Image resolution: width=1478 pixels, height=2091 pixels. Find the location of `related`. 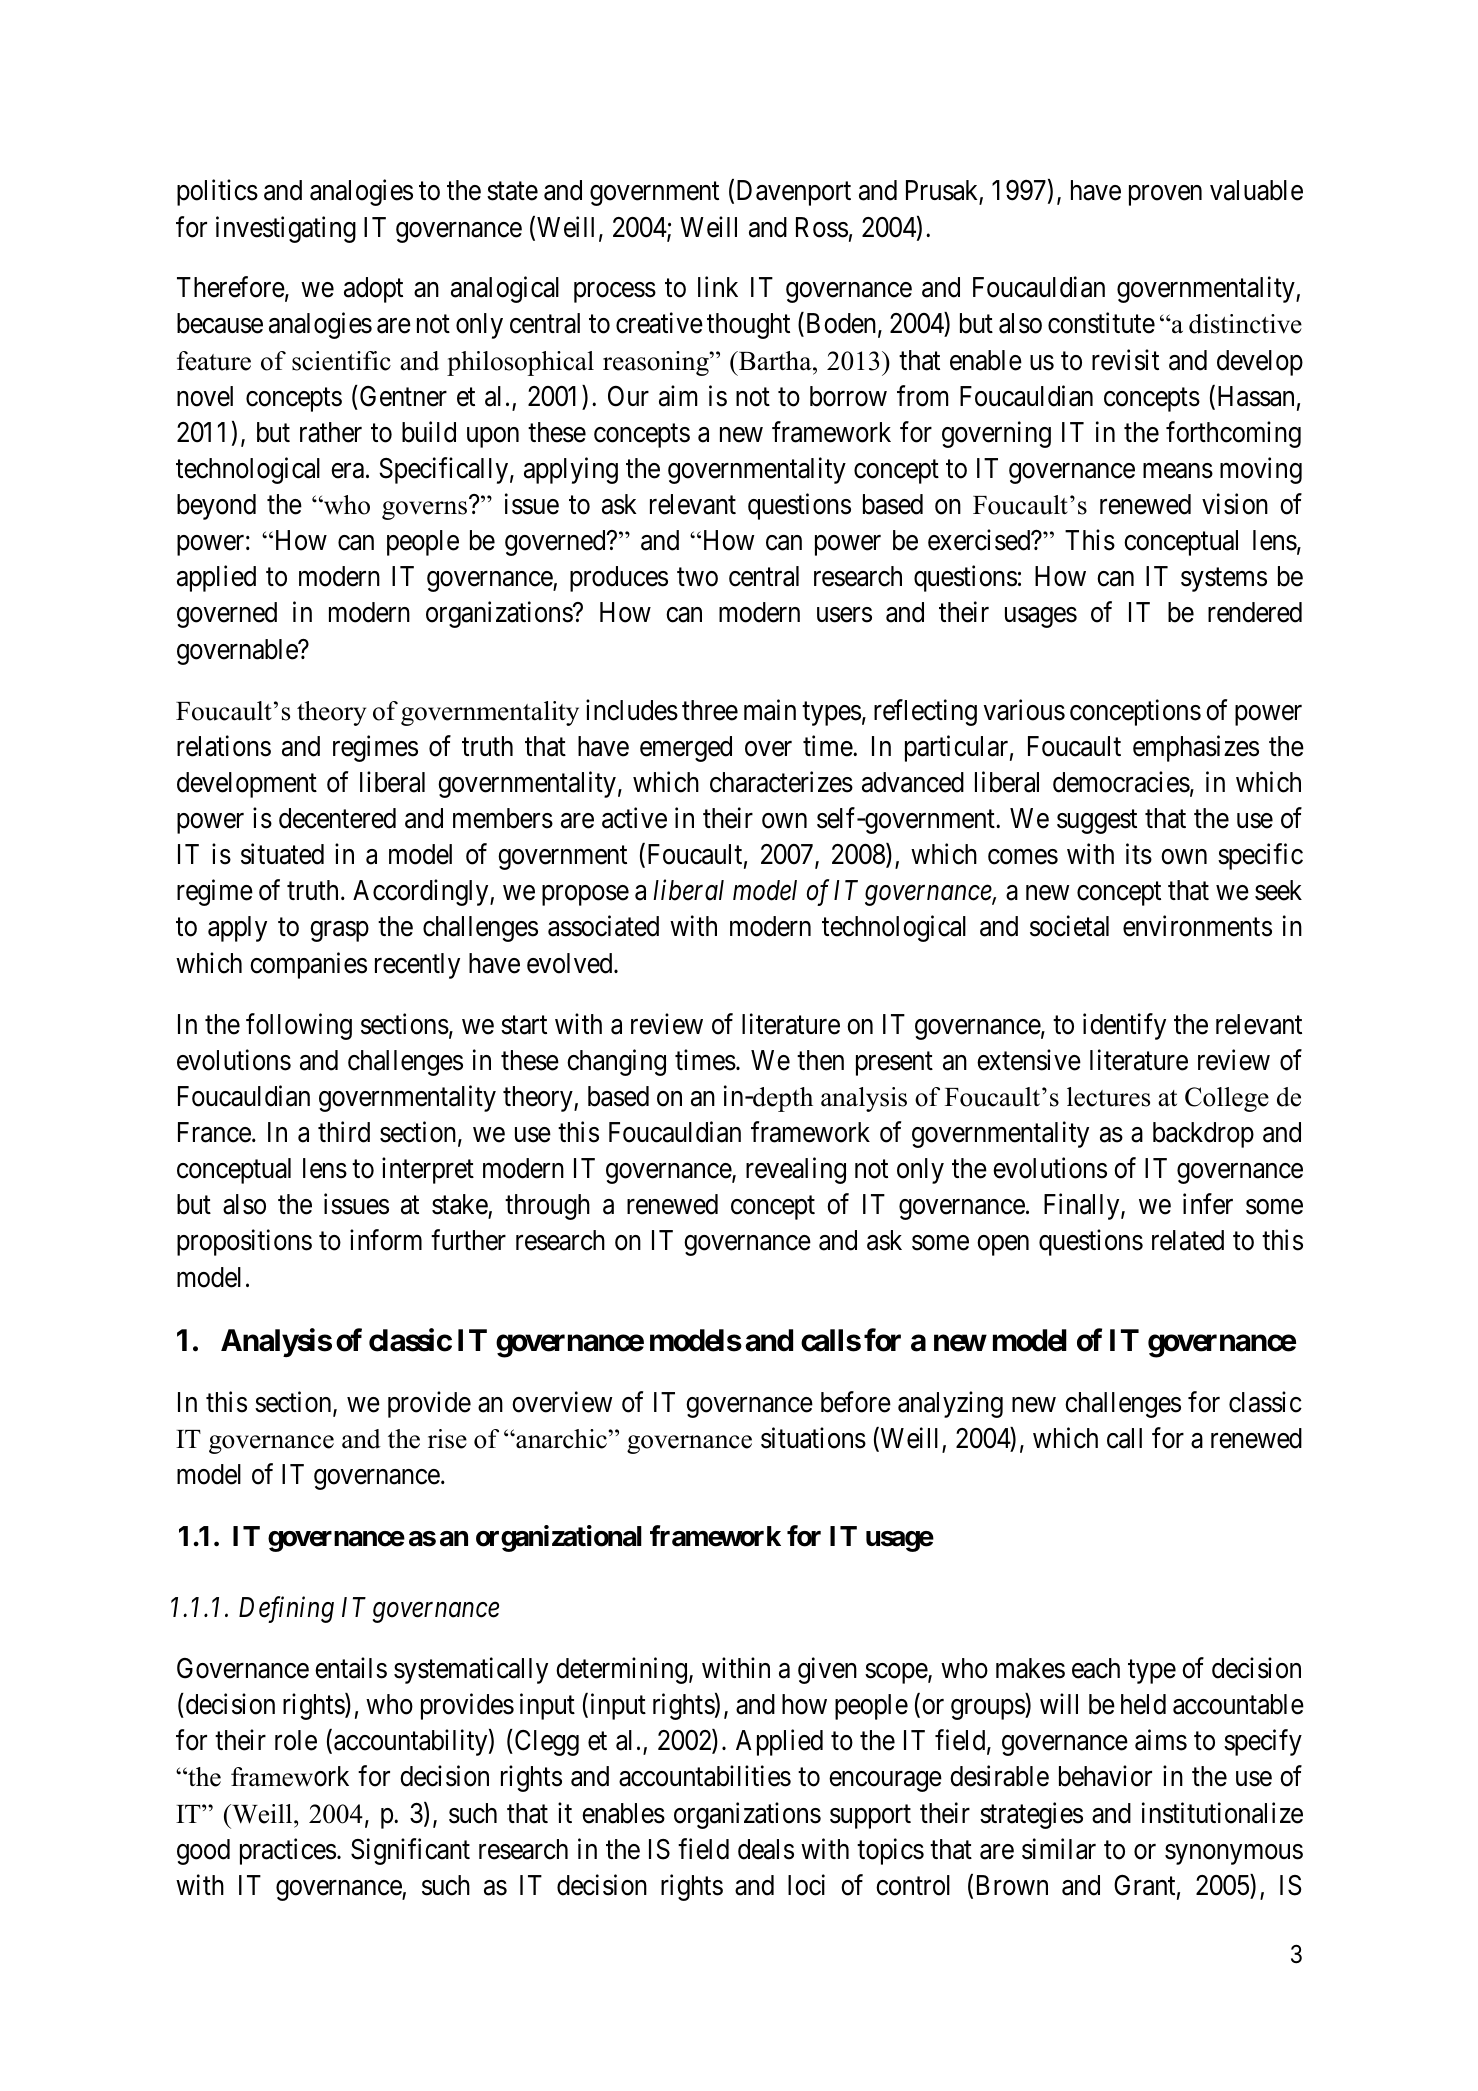

related is located at coordinates (1188, 1240).
